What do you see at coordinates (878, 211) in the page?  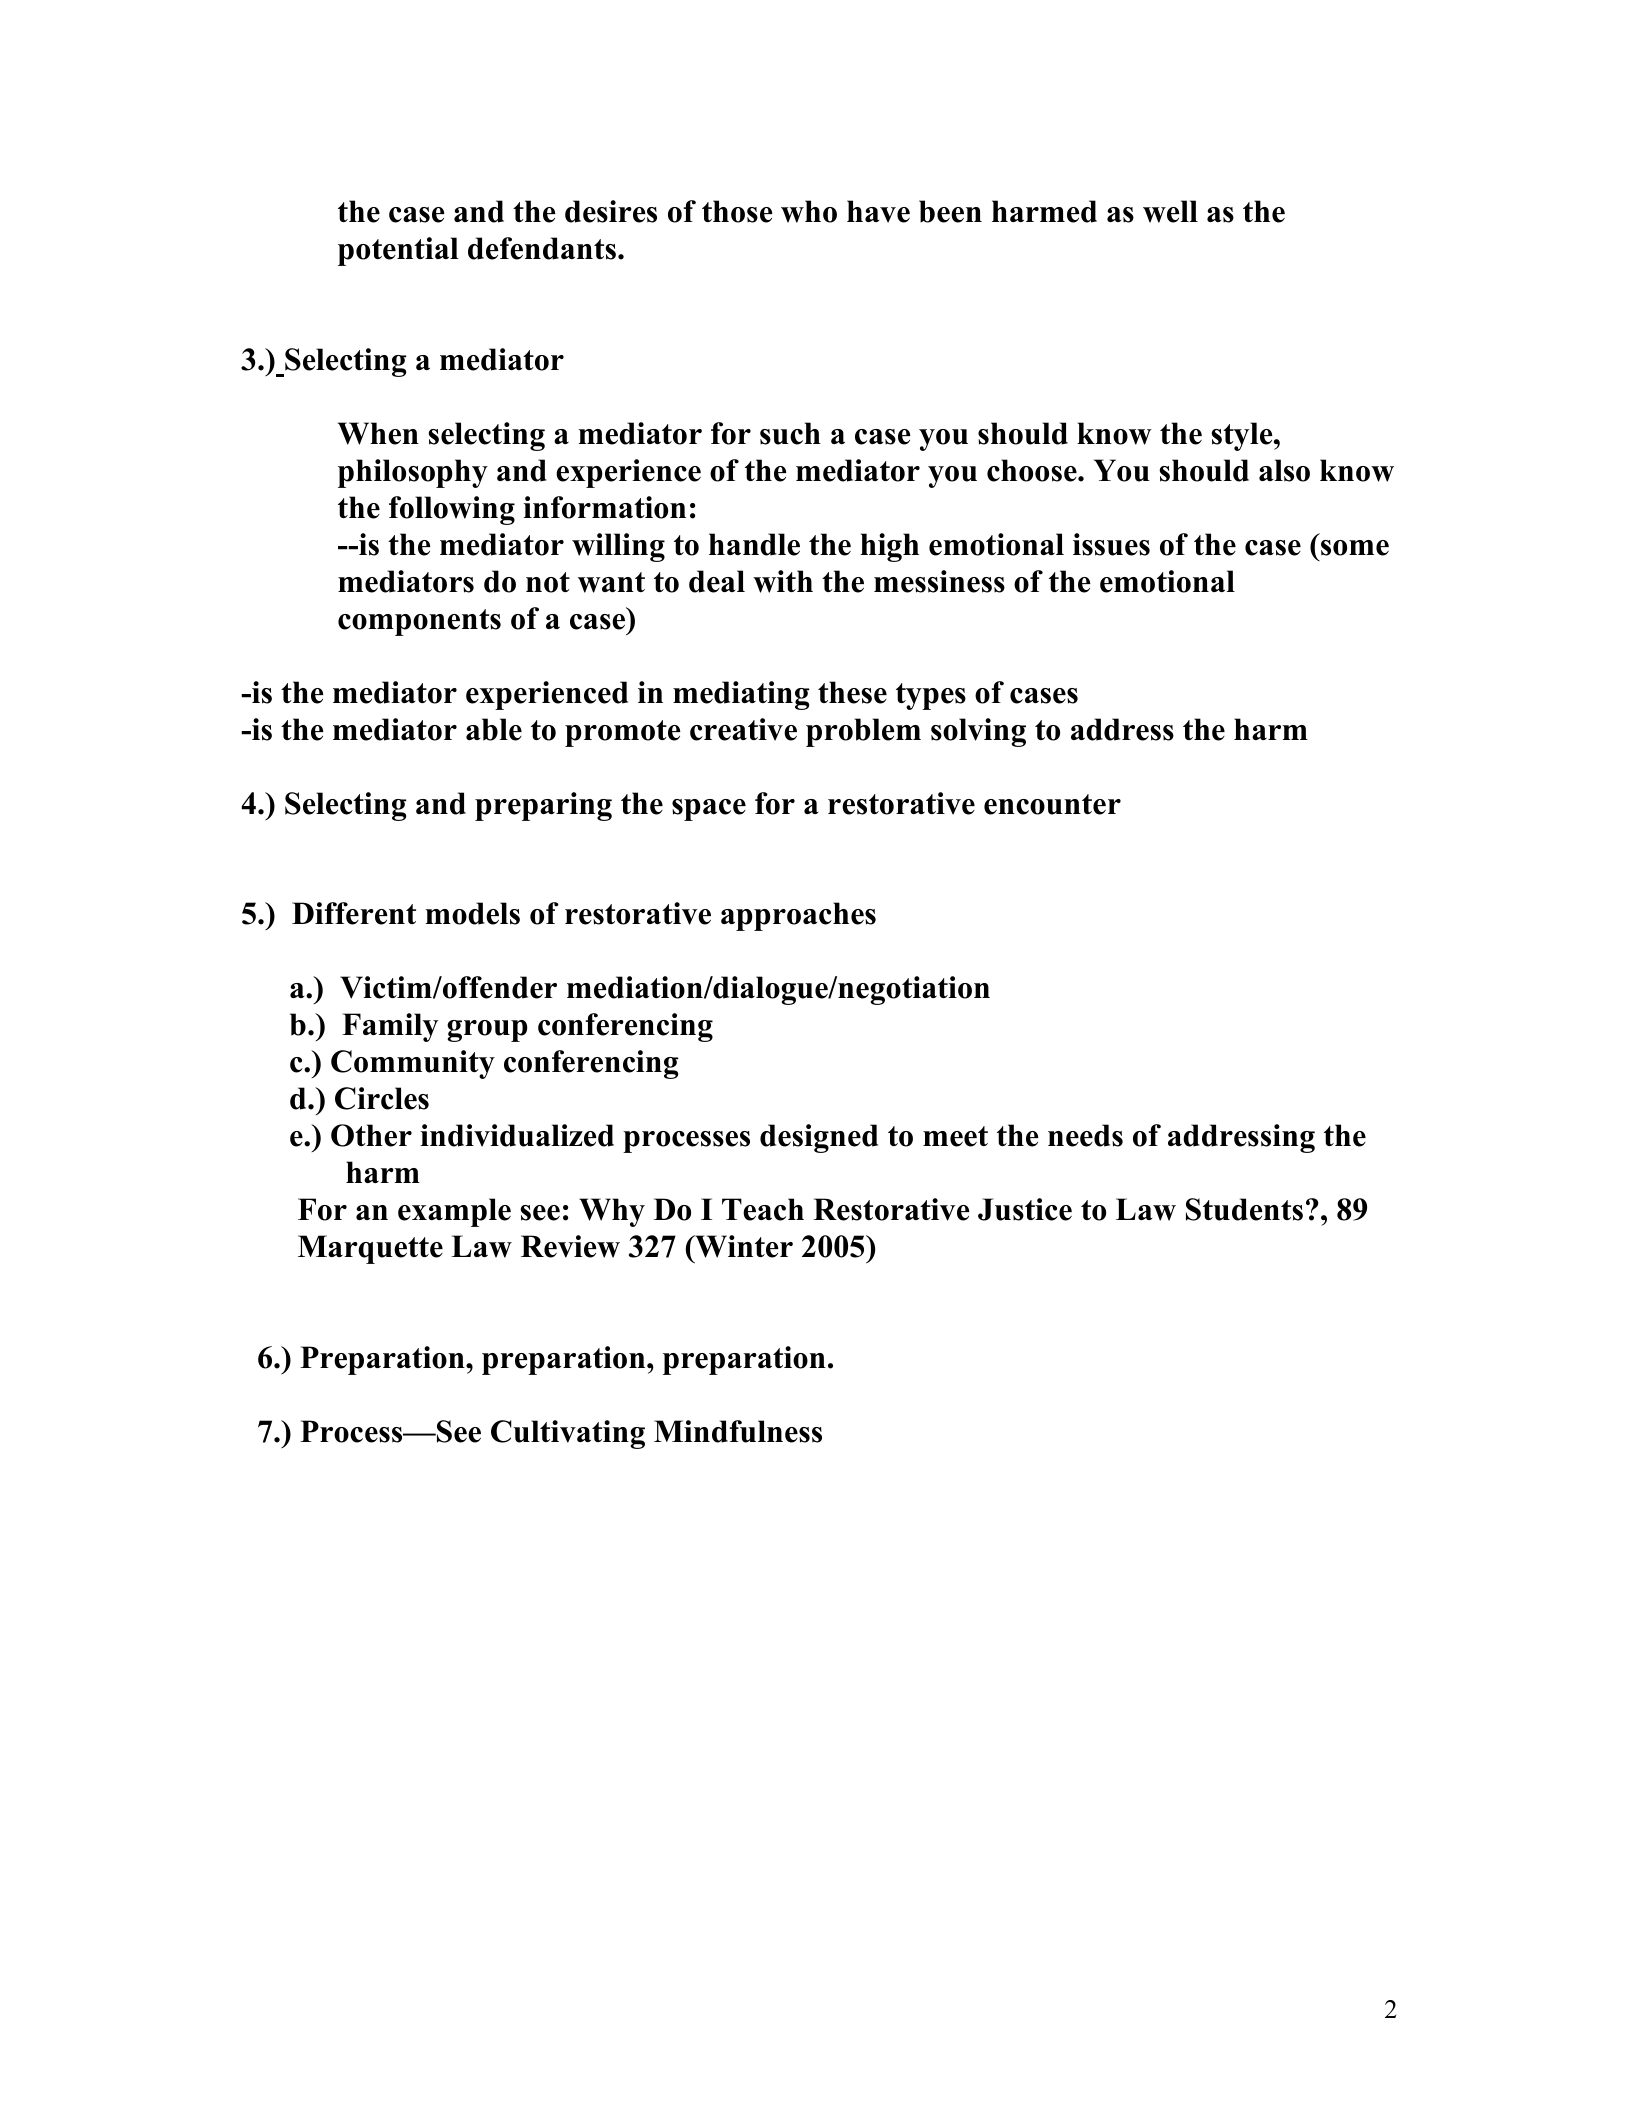 I see `have` at bounding box center [878, 211].
